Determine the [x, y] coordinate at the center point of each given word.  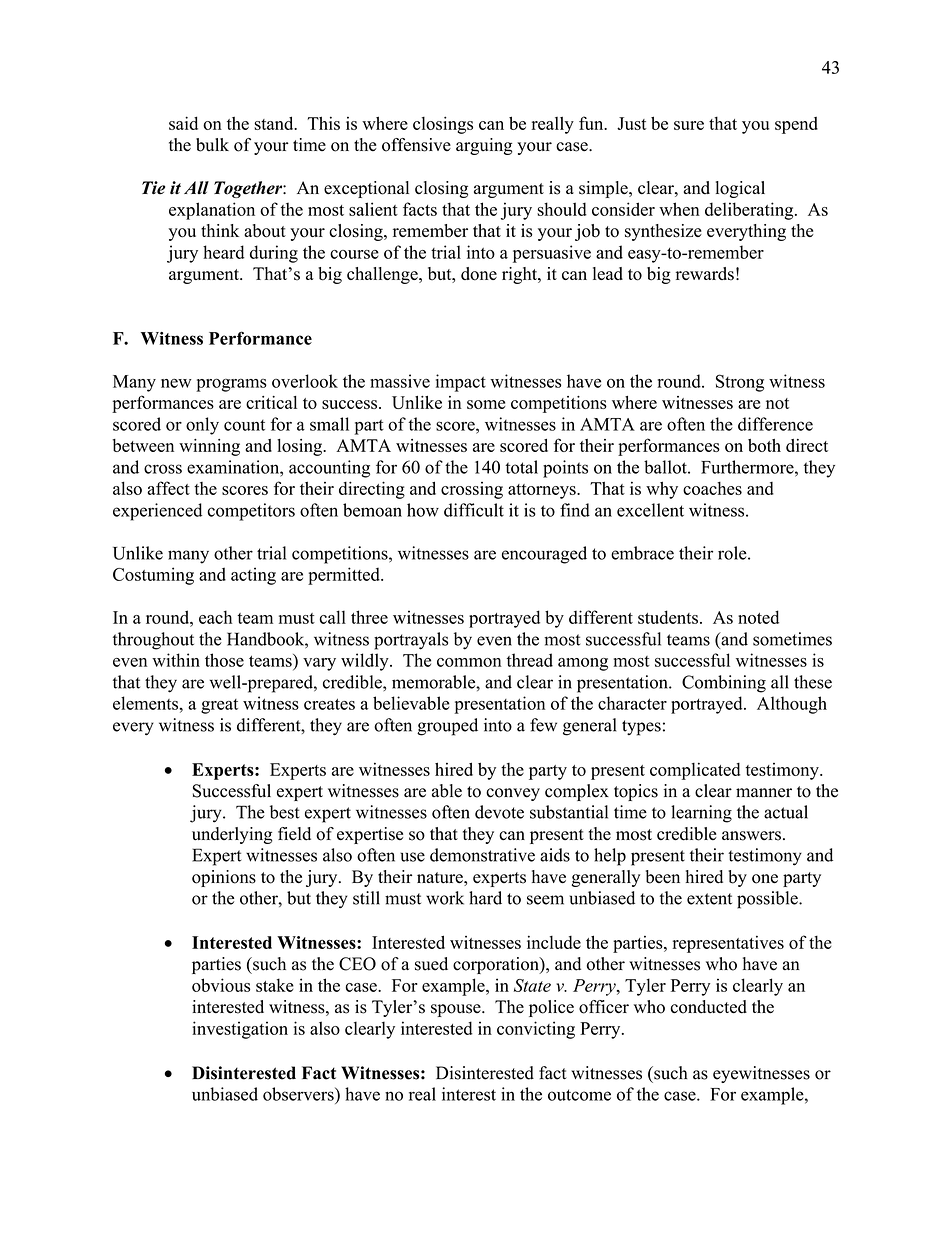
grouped [447, 727]
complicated [695, 771]
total [521, 467]
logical [740, 189]
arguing [484, 146]
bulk [212, 145]
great [219, 706]
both [764, 445]
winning [209, 447]
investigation [240, 1030]
